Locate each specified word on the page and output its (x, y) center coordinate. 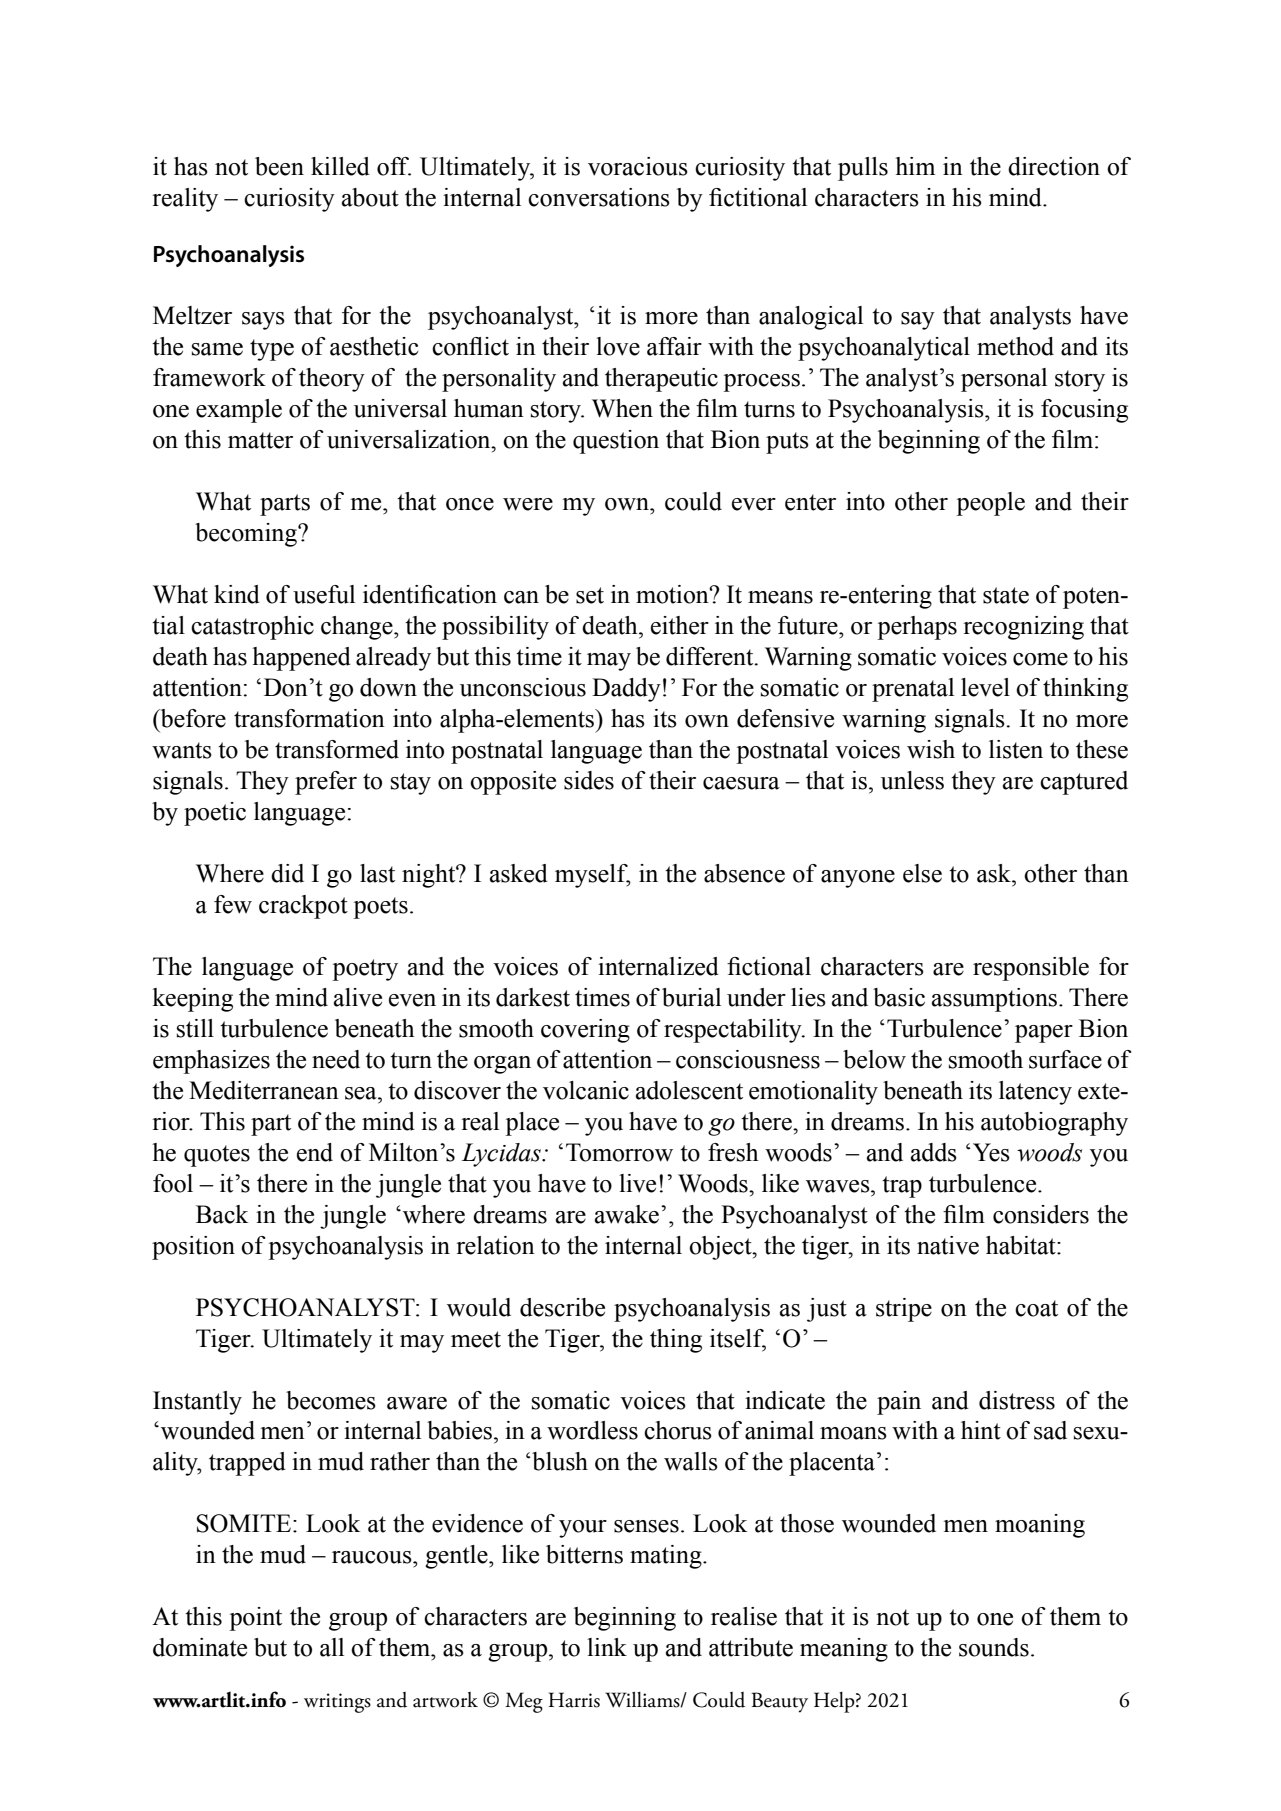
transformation (309, 718)
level (985, 687)
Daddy (626, 690)
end (315, 1152)
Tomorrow (619, 1152)
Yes (991, 1152)
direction (1054, 166)
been (279, 166)
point (255, 1619)
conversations (599, 197)
